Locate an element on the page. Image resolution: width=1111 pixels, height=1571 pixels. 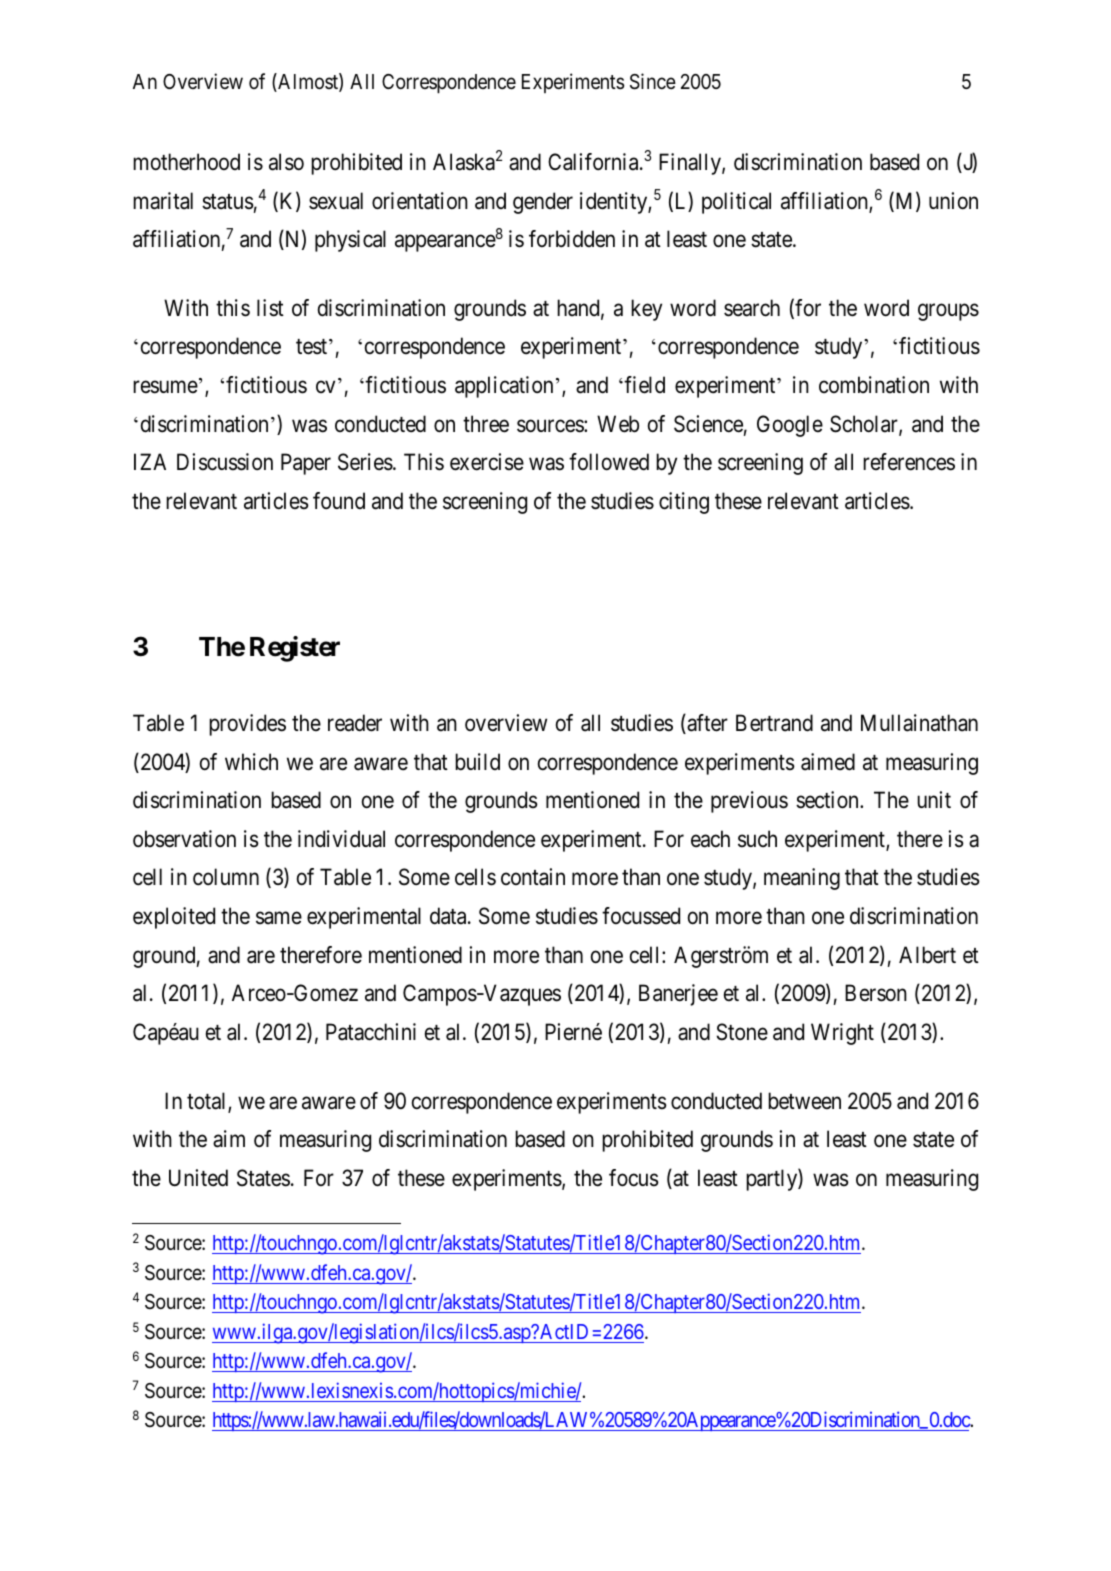
total is located at coordinates (208, 1102).
